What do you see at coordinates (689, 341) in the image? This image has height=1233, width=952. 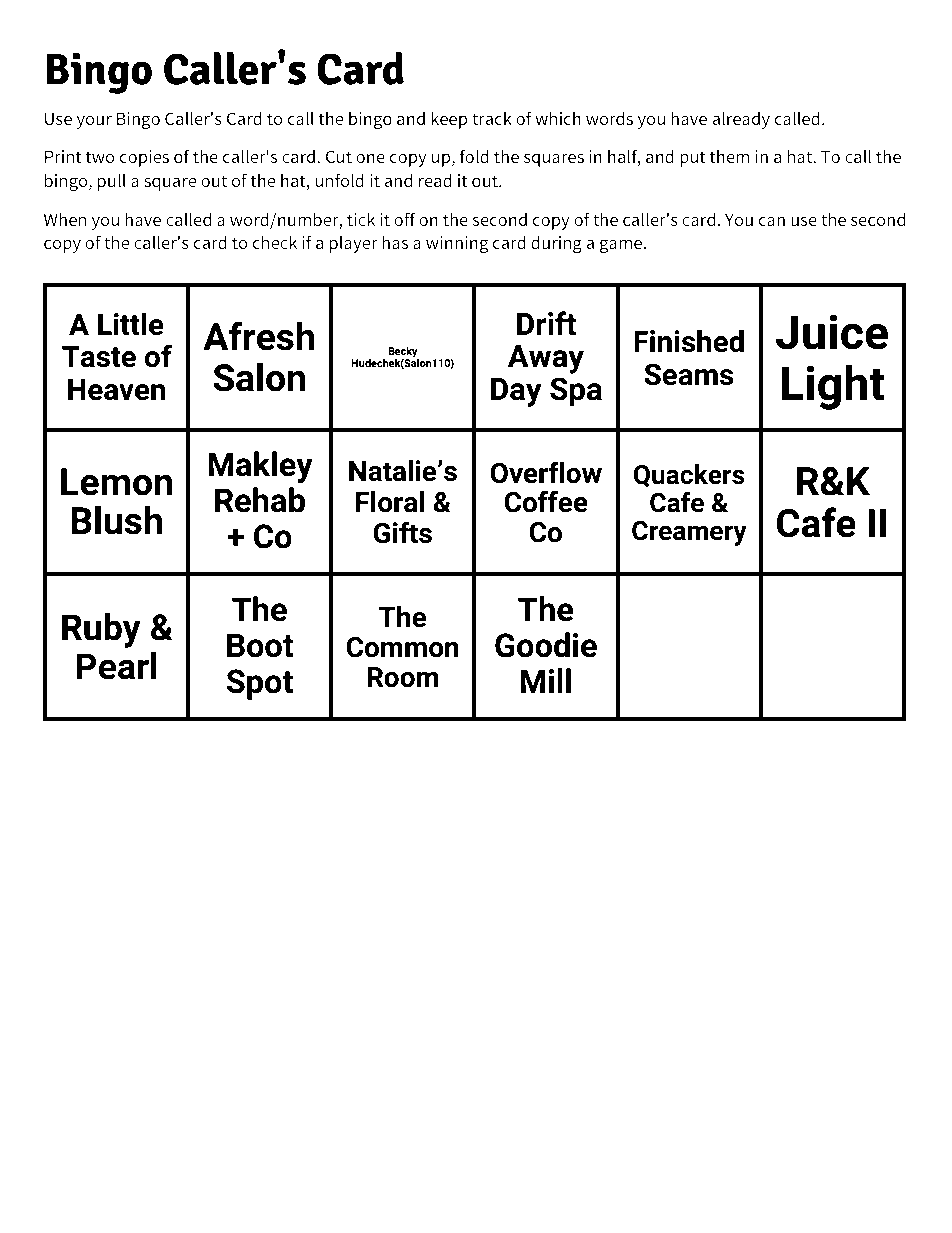 I see `Finished` at bounding box center [689, 341].
